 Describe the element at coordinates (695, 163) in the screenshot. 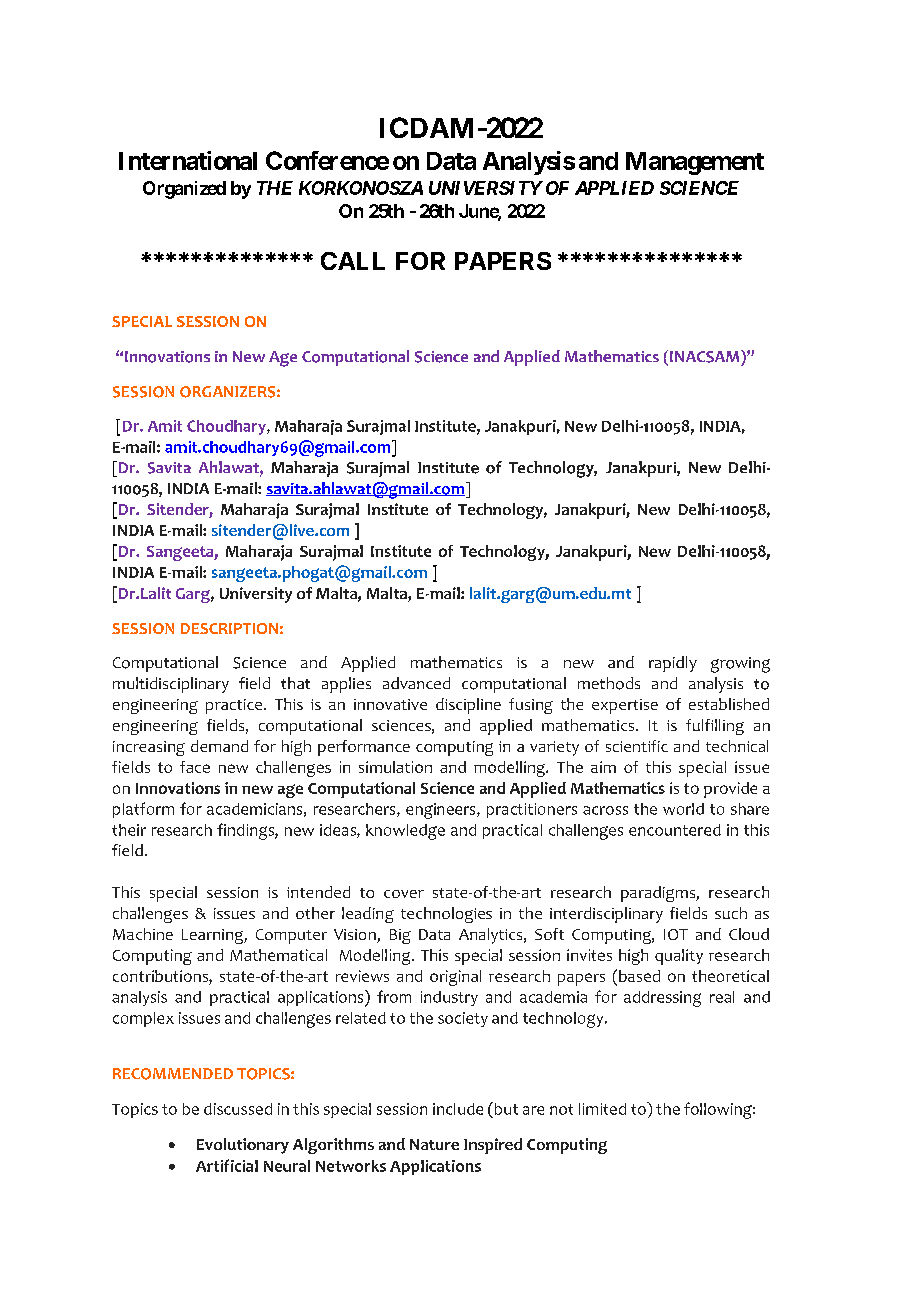

I see `Management` at that location.
